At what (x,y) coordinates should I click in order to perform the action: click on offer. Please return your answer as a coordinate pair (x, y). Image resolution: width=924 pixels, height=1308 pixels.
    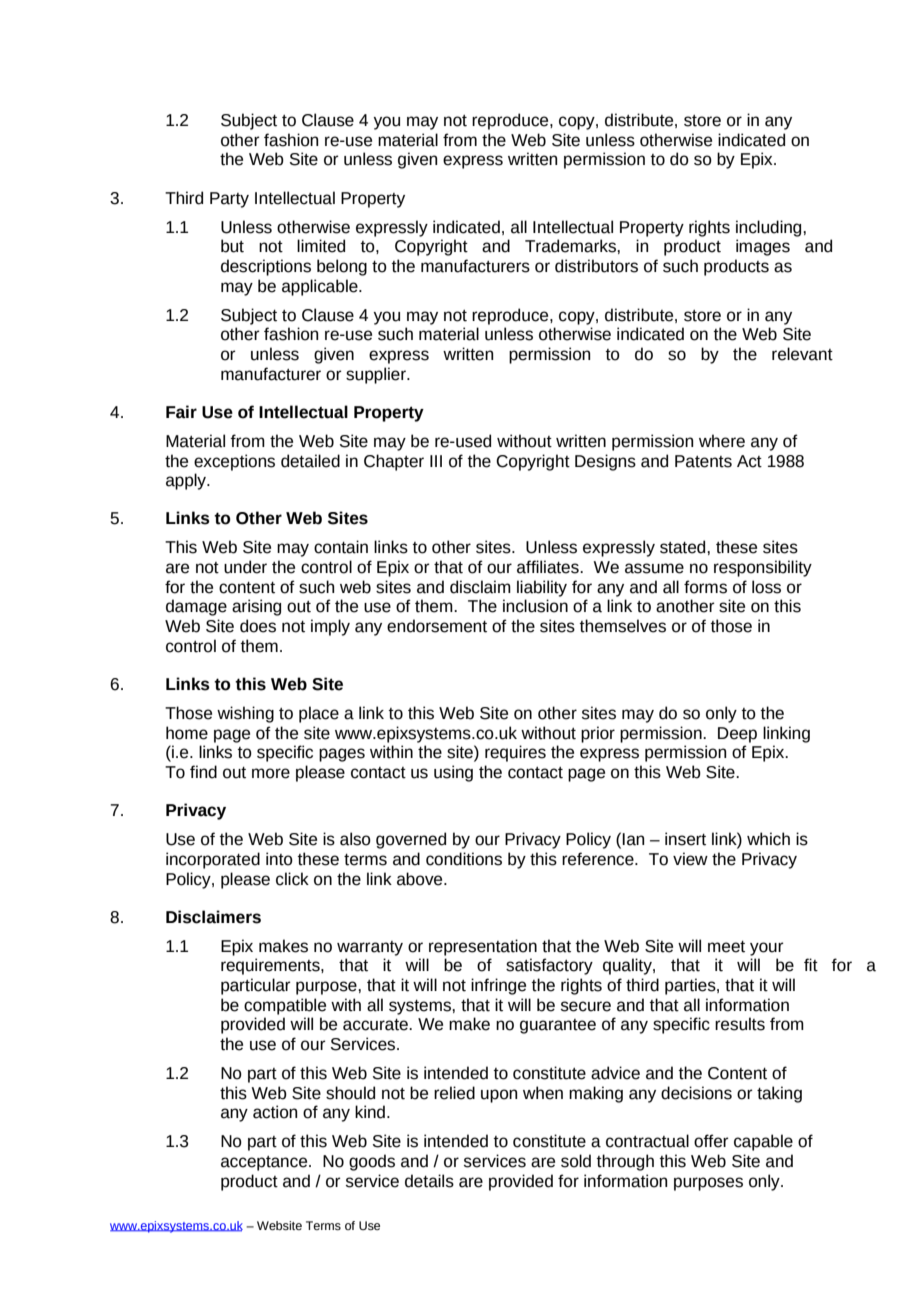
    Looking at the image, I should click on (711, 1141).
